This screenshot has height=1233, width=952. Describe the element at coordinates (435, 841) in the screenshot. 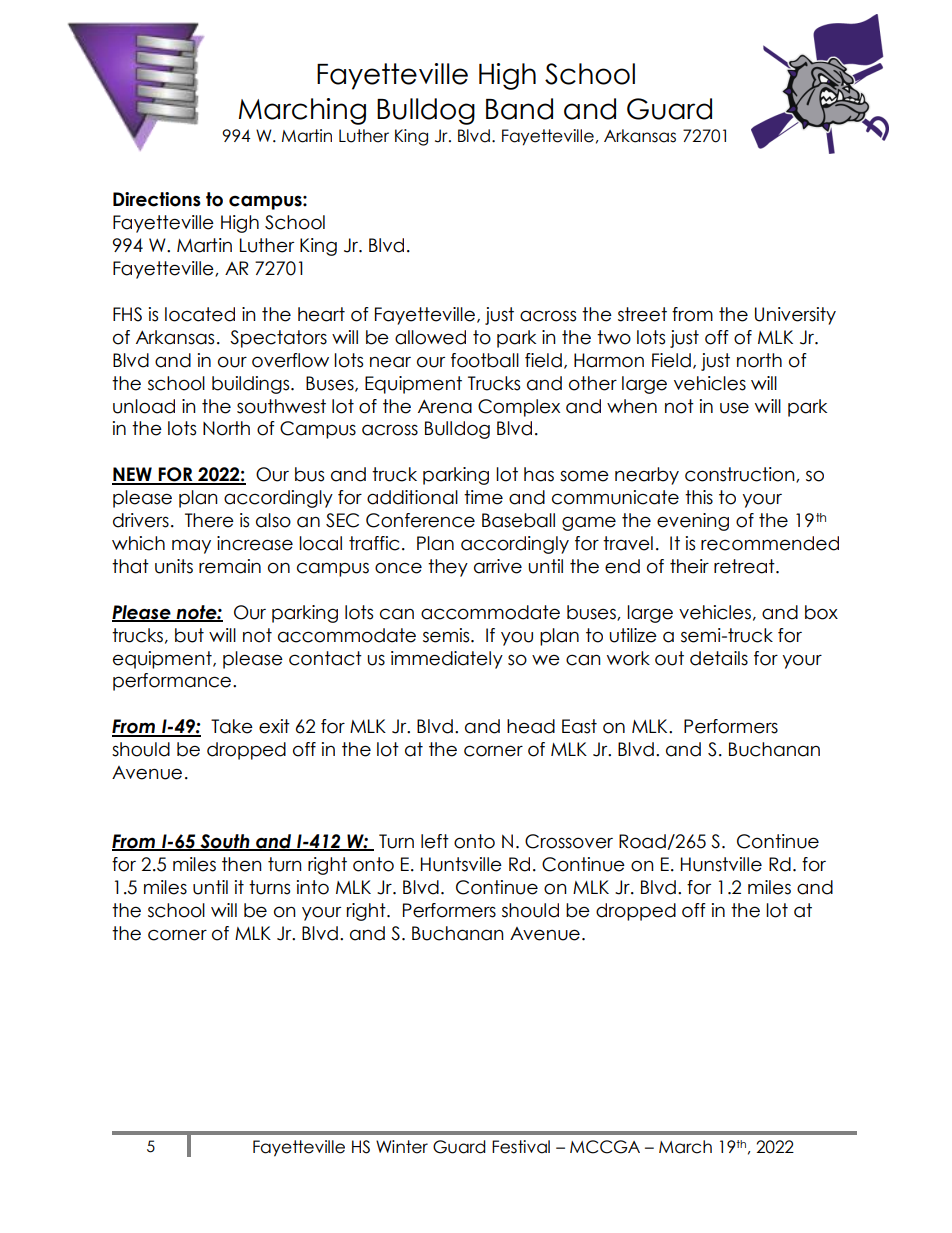

I see `left` at that location.
